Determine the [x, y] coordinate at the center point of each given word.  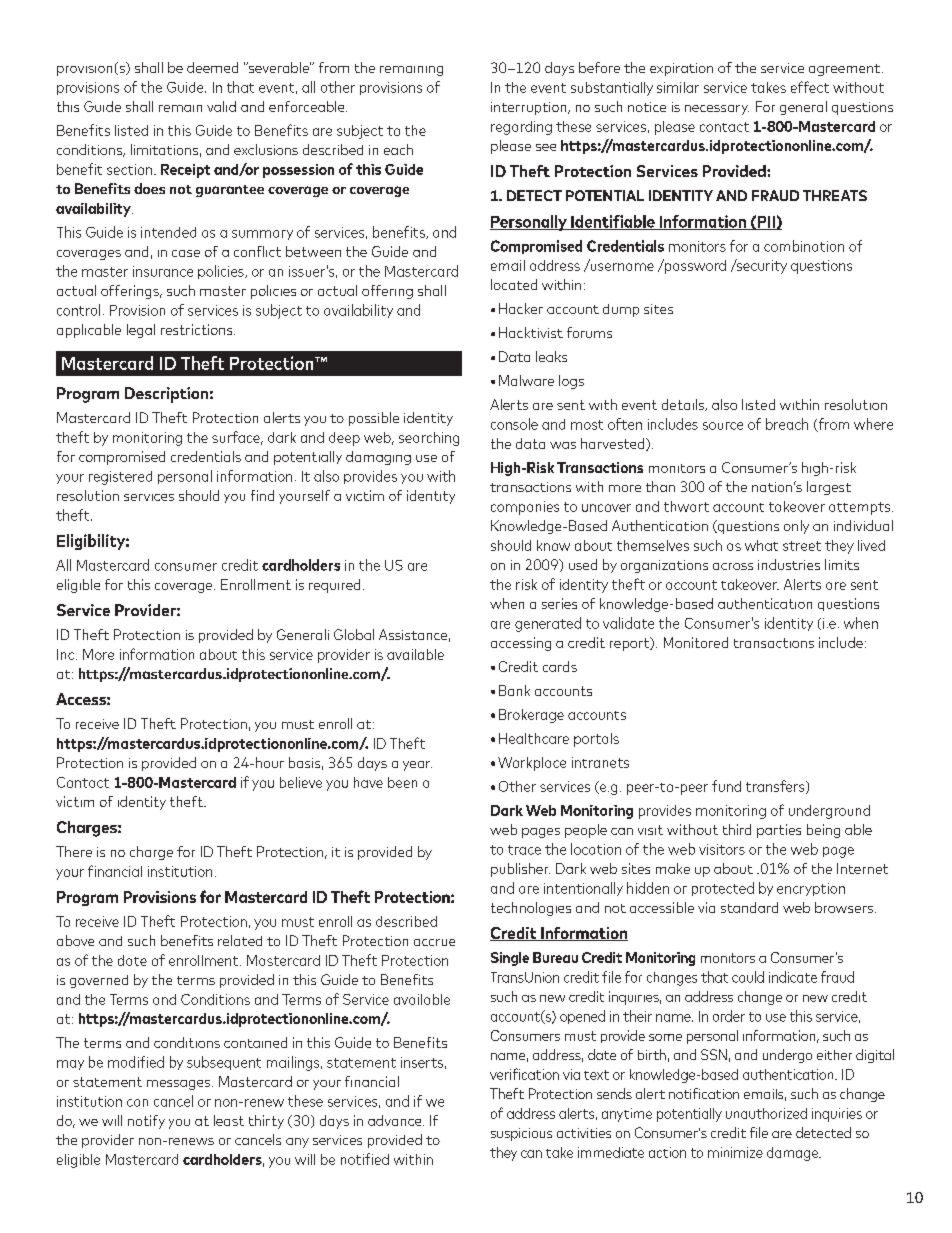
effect [810, 87]
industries [789, 564]
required [334, 586]
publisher [520, 870]
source [723, 426]
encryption [811, 889]
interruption [530, 108]
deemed [212, 67]
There [74, 851]
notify [146, 1122]
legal [141, 331]
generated [548, 624]
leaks [551, 356]
